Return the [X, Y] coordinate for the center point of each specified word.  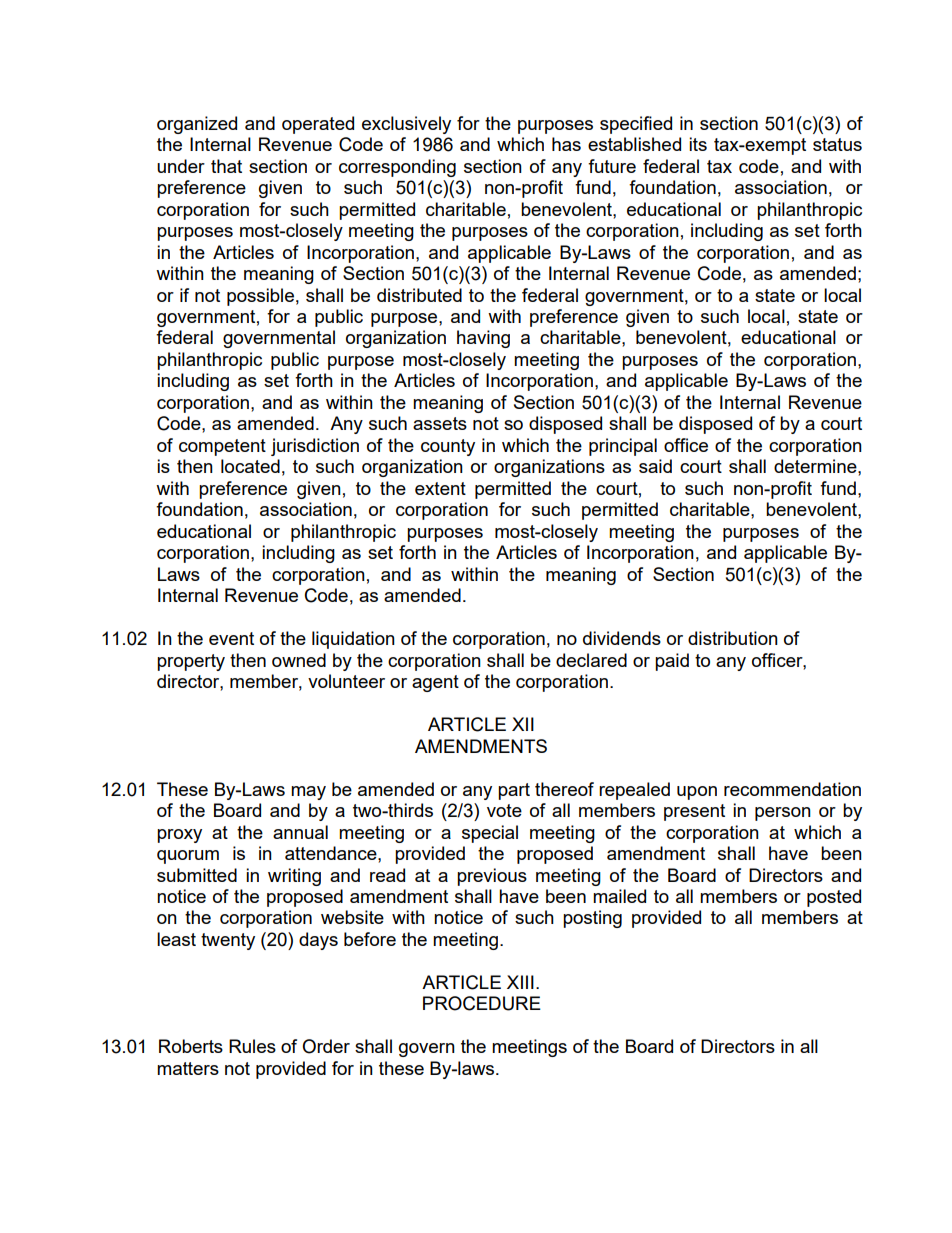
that [226, 166]
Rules [252, 1046]
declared [591, 660]
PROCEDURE [482, 1003]
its [698, 144]
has [566, 144]
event [231, 638]
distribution [733, 638]
